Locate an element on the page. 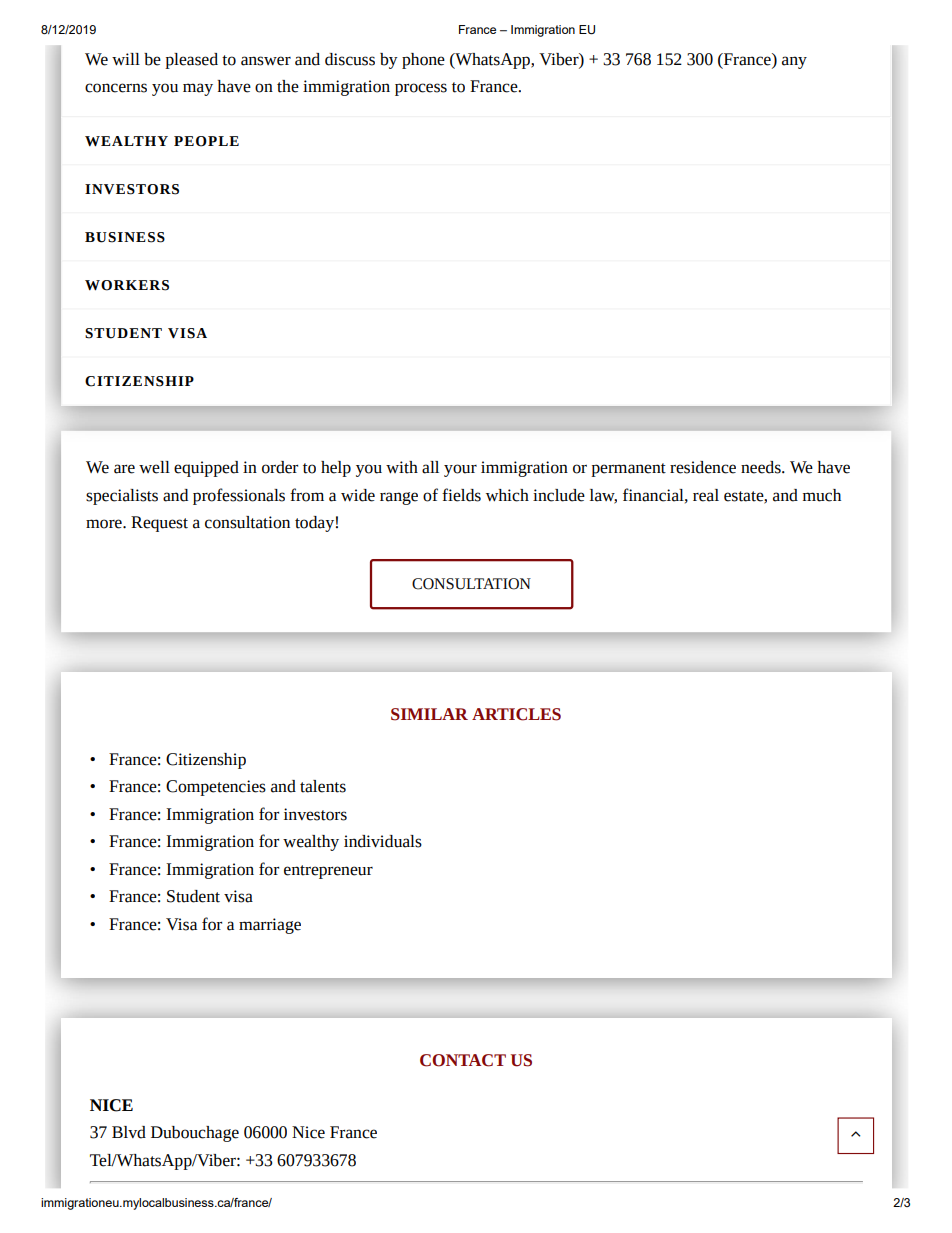 This page has height=1233, width=952. any is located at coordinates (794, 62).
